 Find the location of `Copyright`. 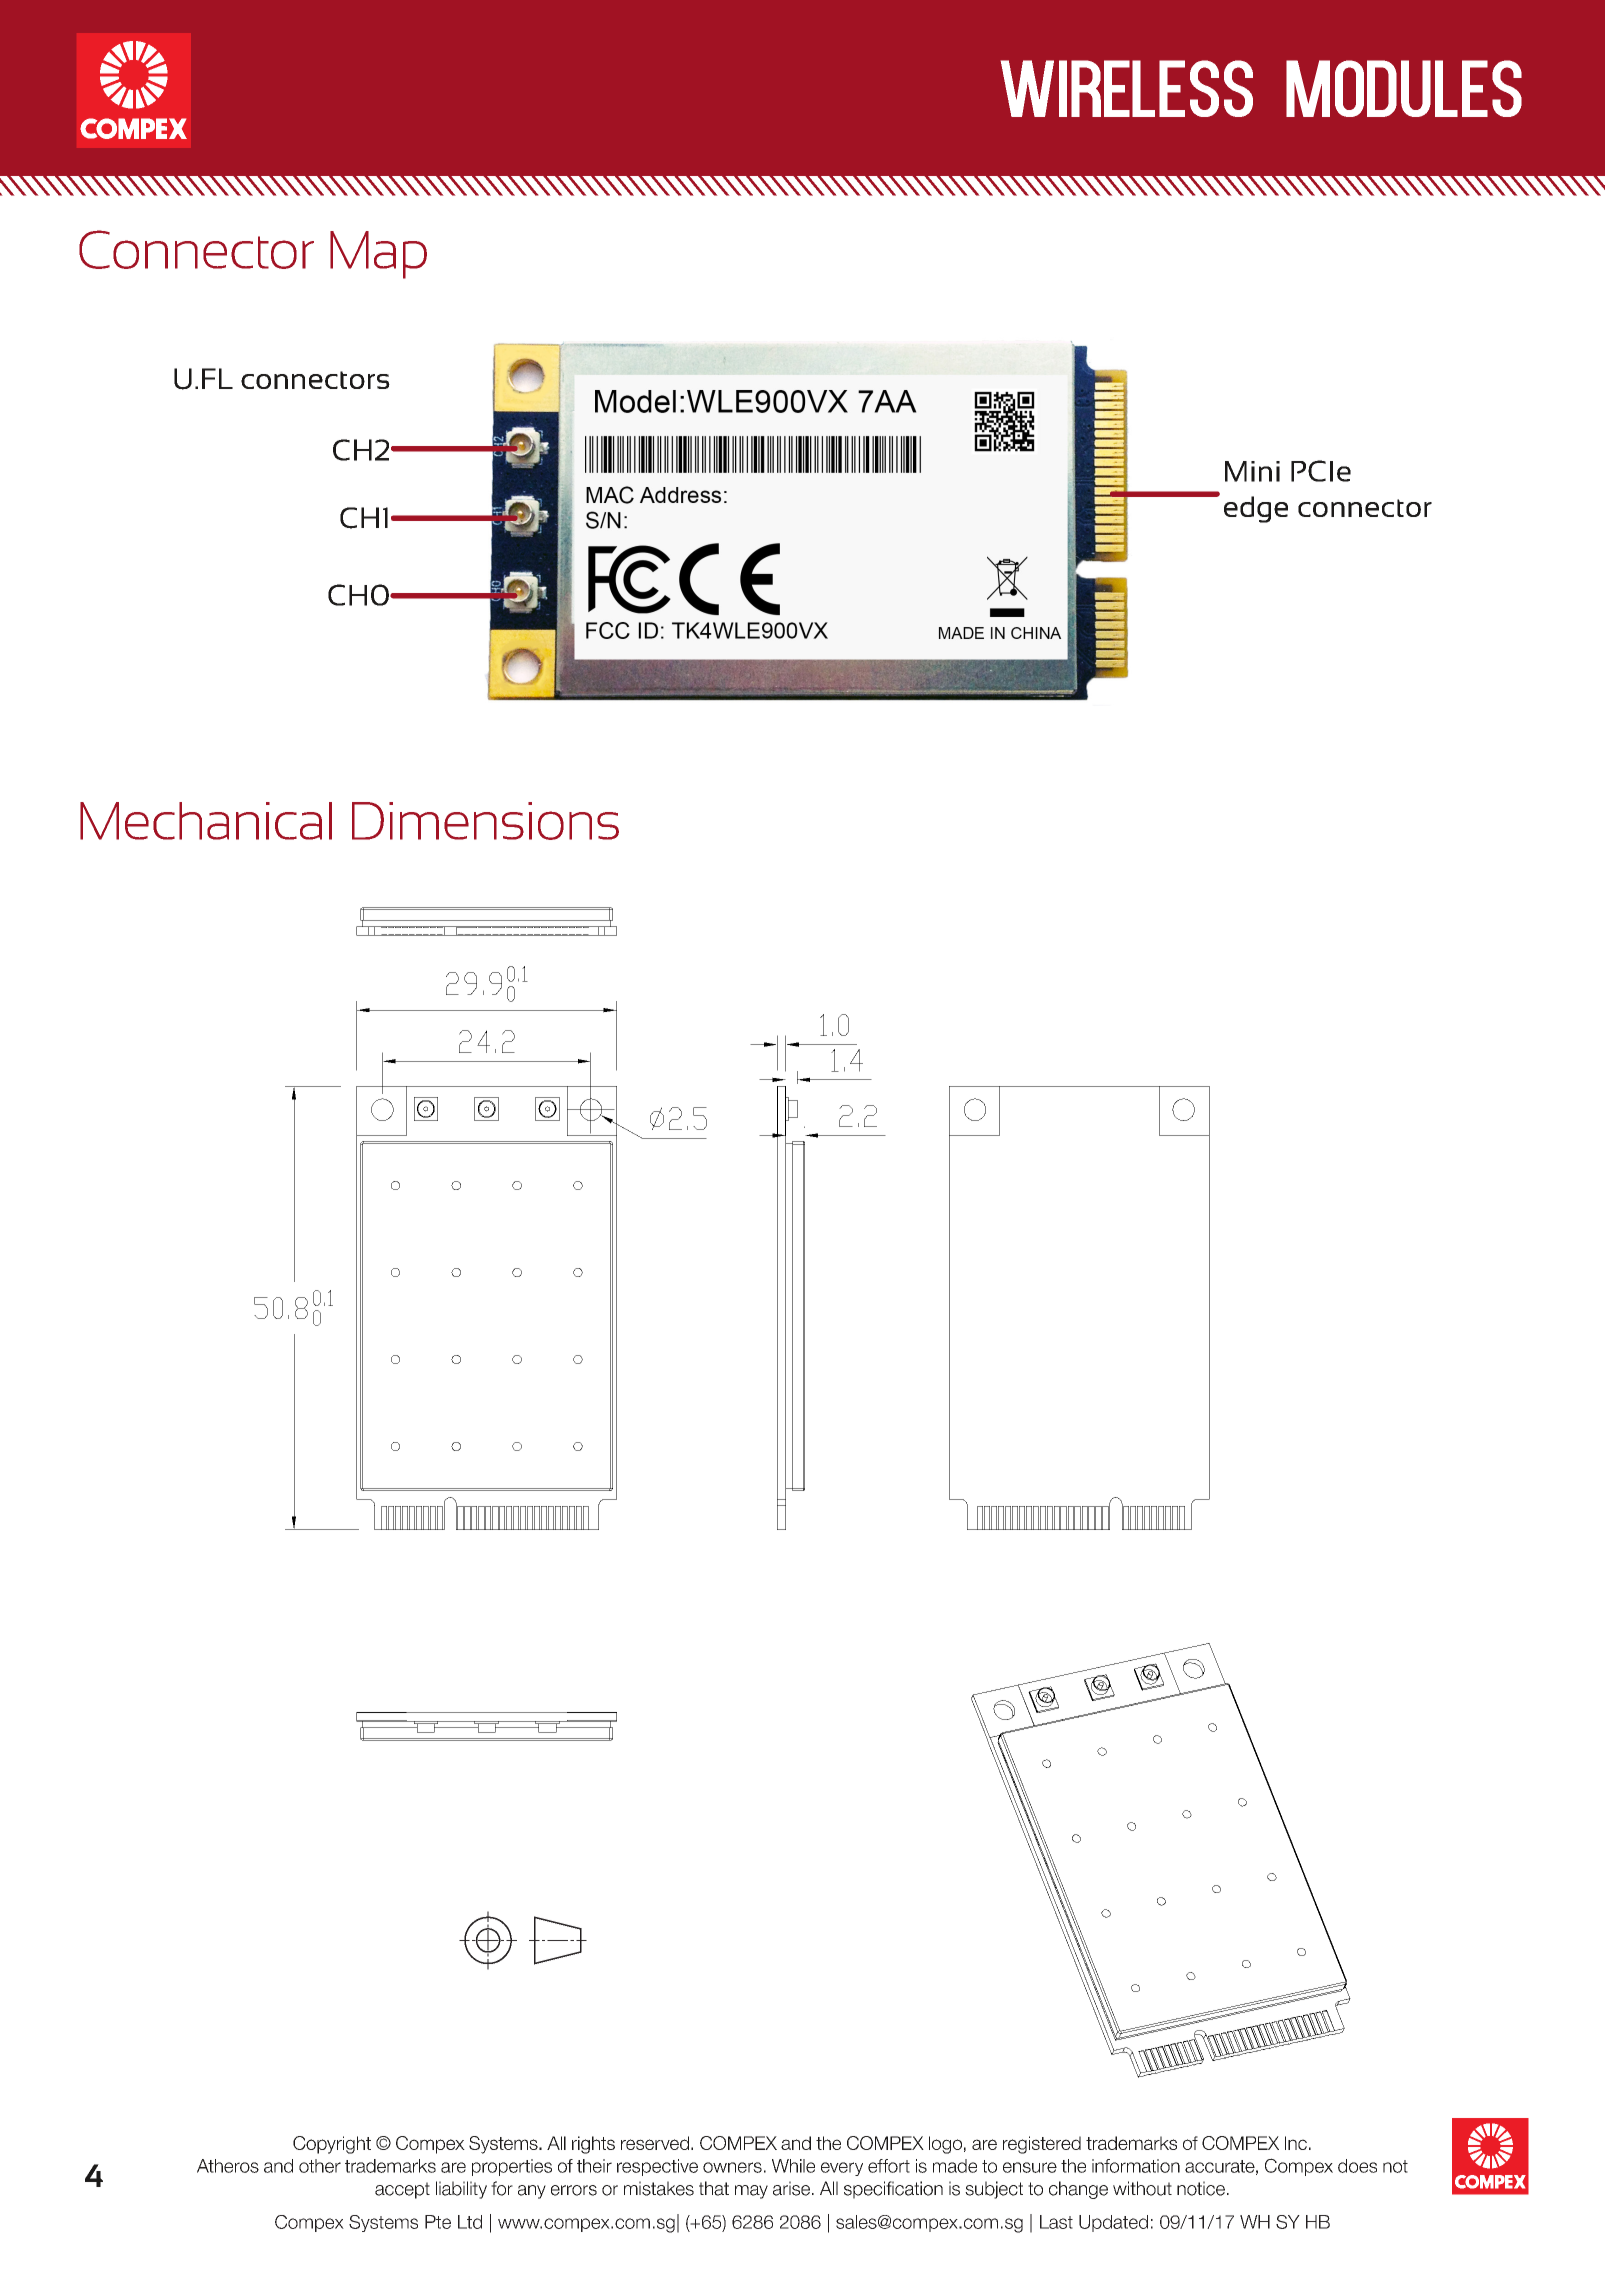

Copyright is located at coordinates (332, 2145).
